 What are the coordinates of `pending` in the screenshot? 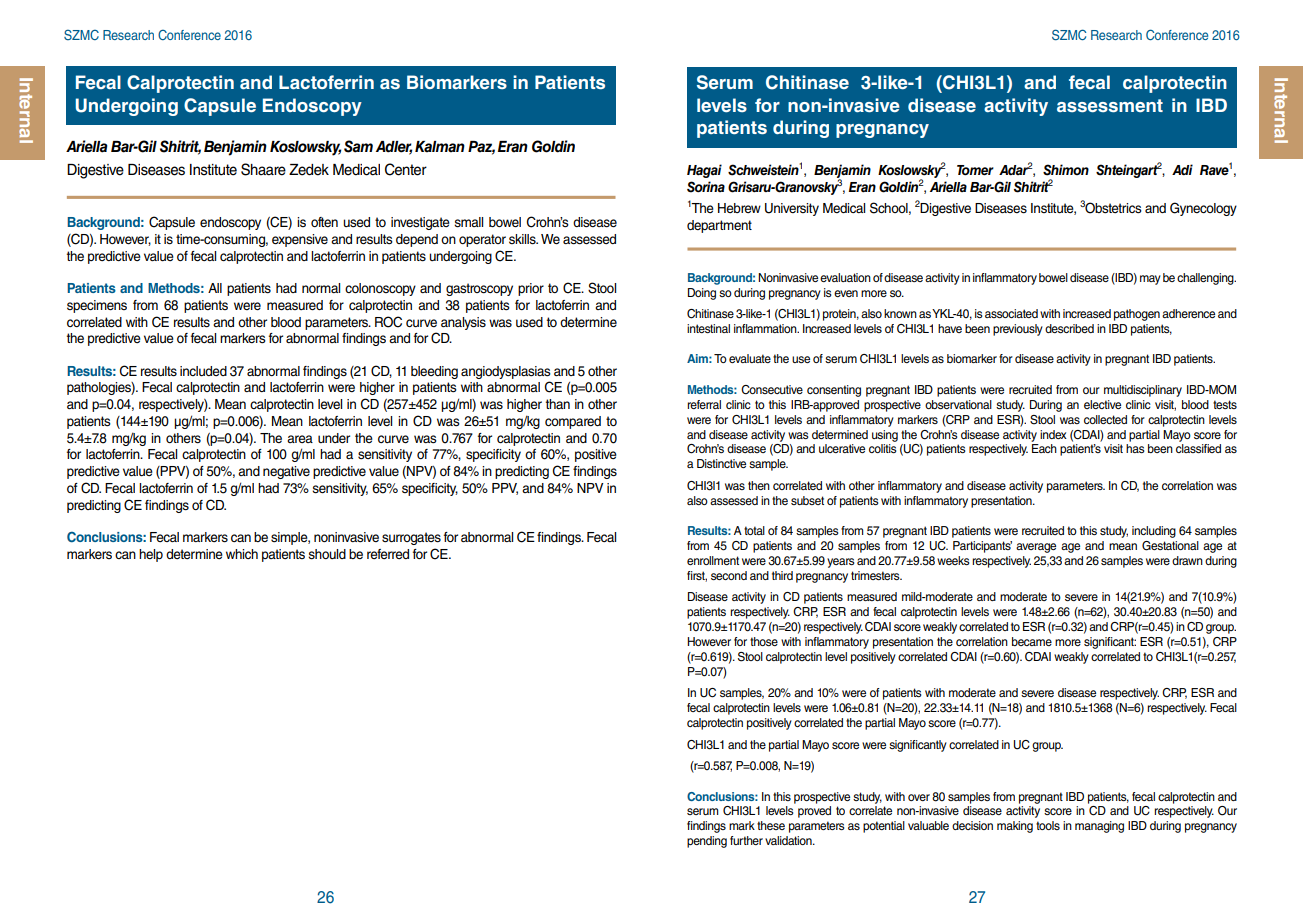 It's located at (707, 842).
